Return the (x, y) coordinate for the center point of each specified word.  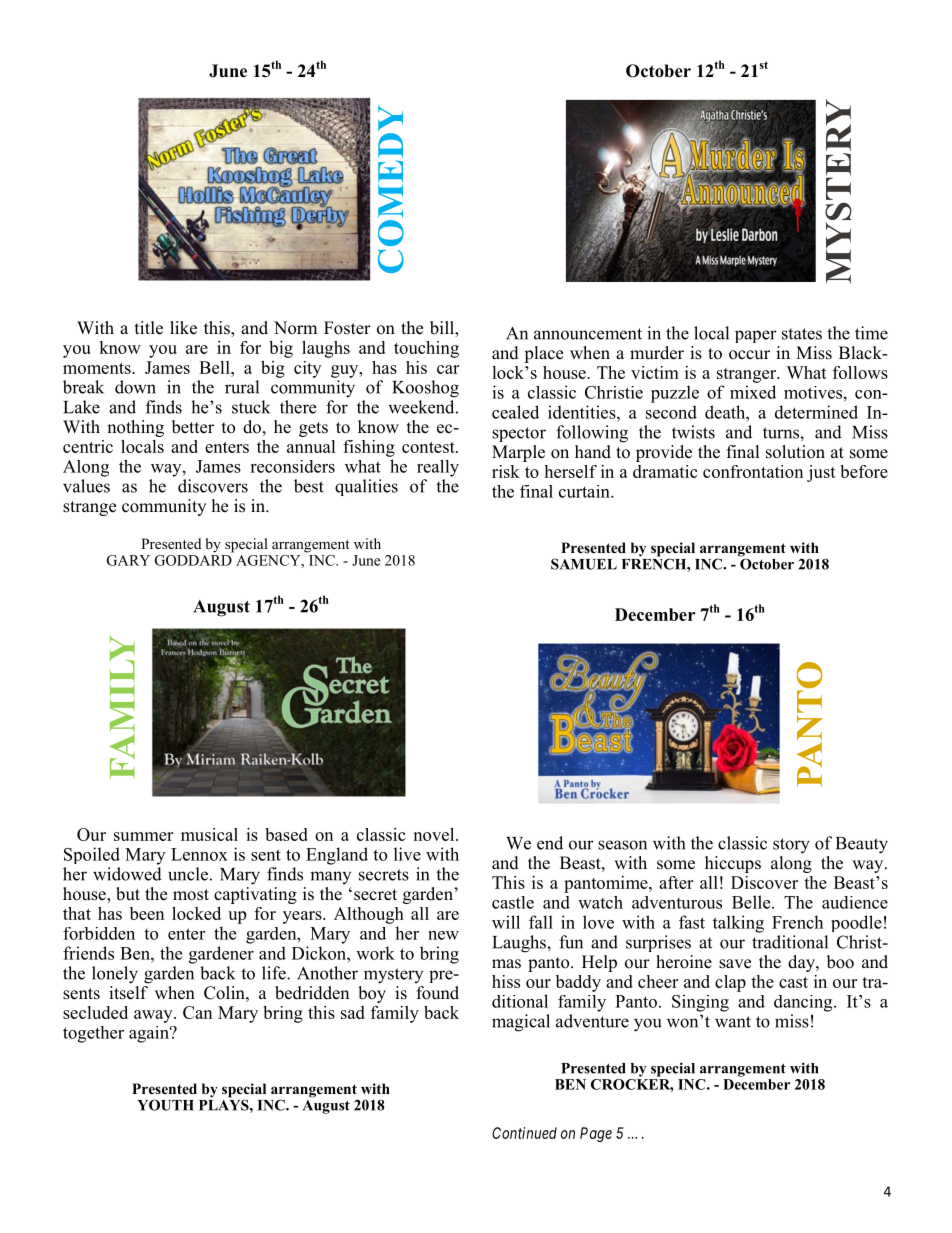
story (791, 846)
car (448, 369)
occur (749, 355)
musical (209, 834)
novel (435, 834)
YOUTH (166, 1105)
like (183, 328)
